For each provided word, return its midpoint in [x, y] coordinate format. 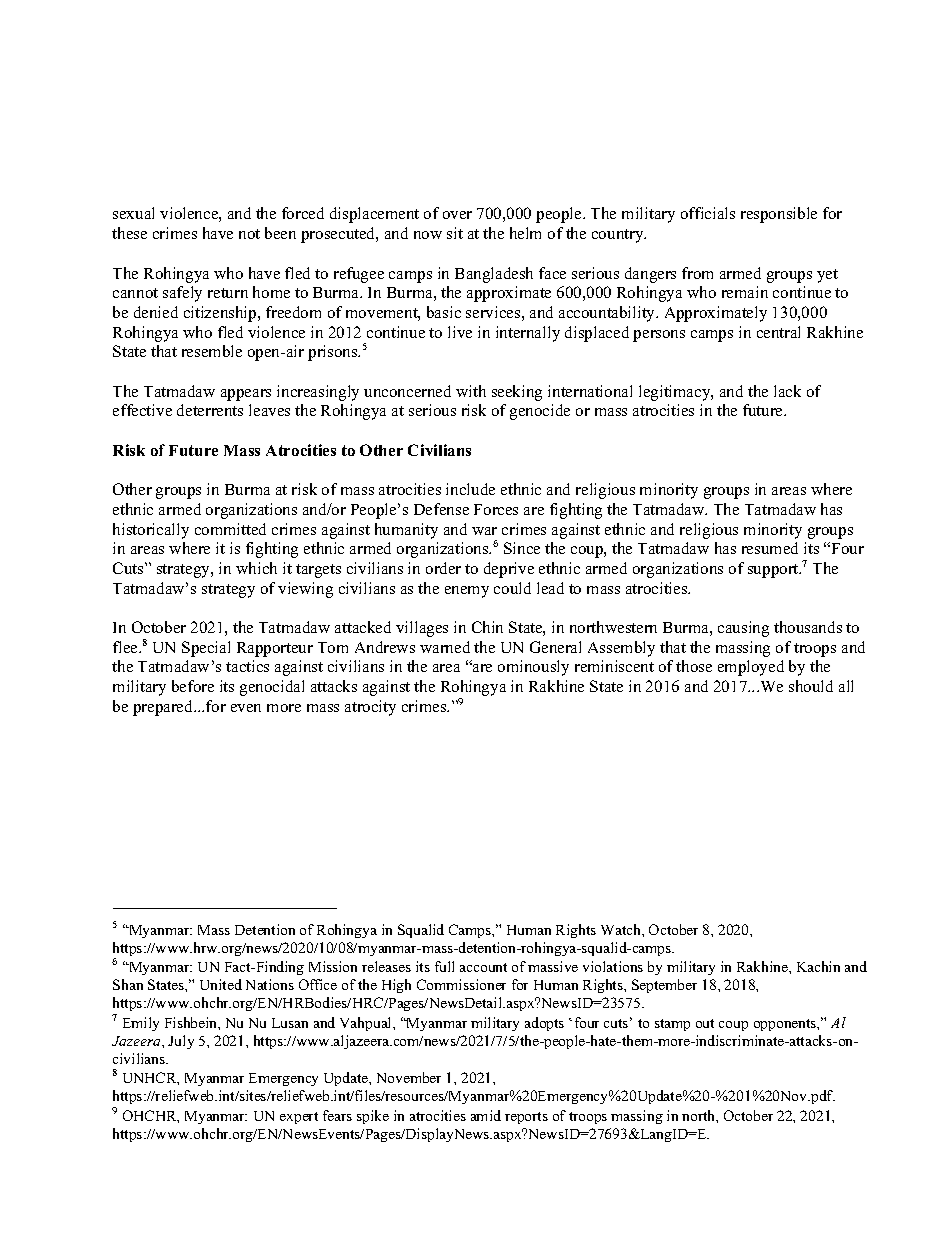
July [181, 1042]
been [280, 233]
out [705, 1023]
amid [486, 1115]
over [457, 215]
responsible [779, 215]
